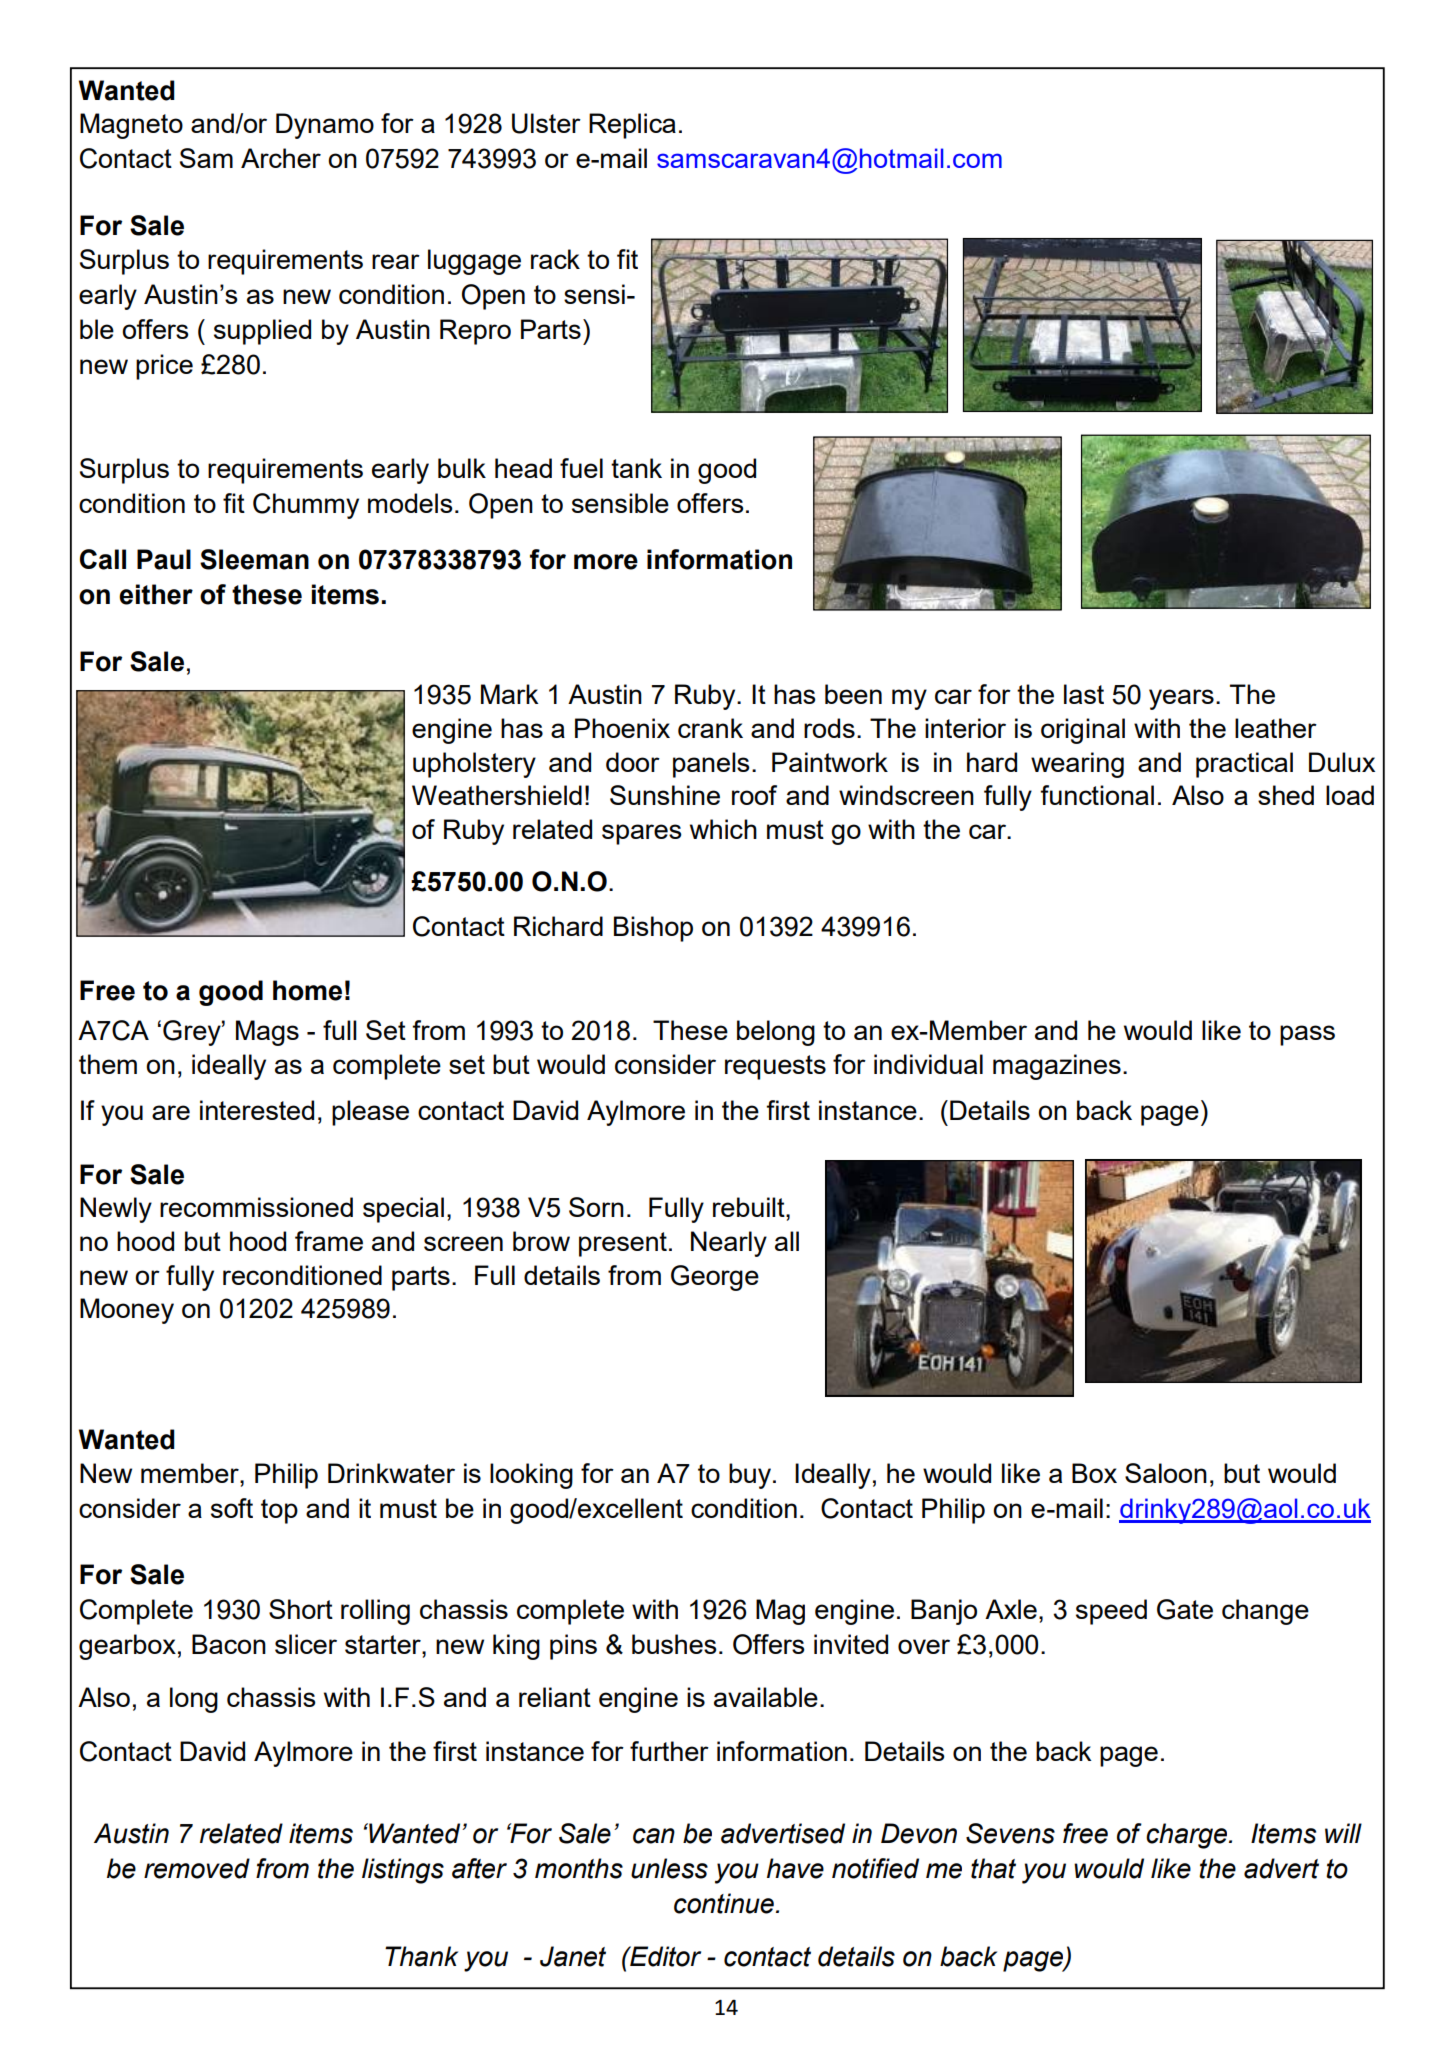 Image resolution: width=1453 pixels, height=2054 pixels. What do you see at coordinates (267, 1033) in the screenshot?
I see `Mags` at bounding box center [267, 1033].
